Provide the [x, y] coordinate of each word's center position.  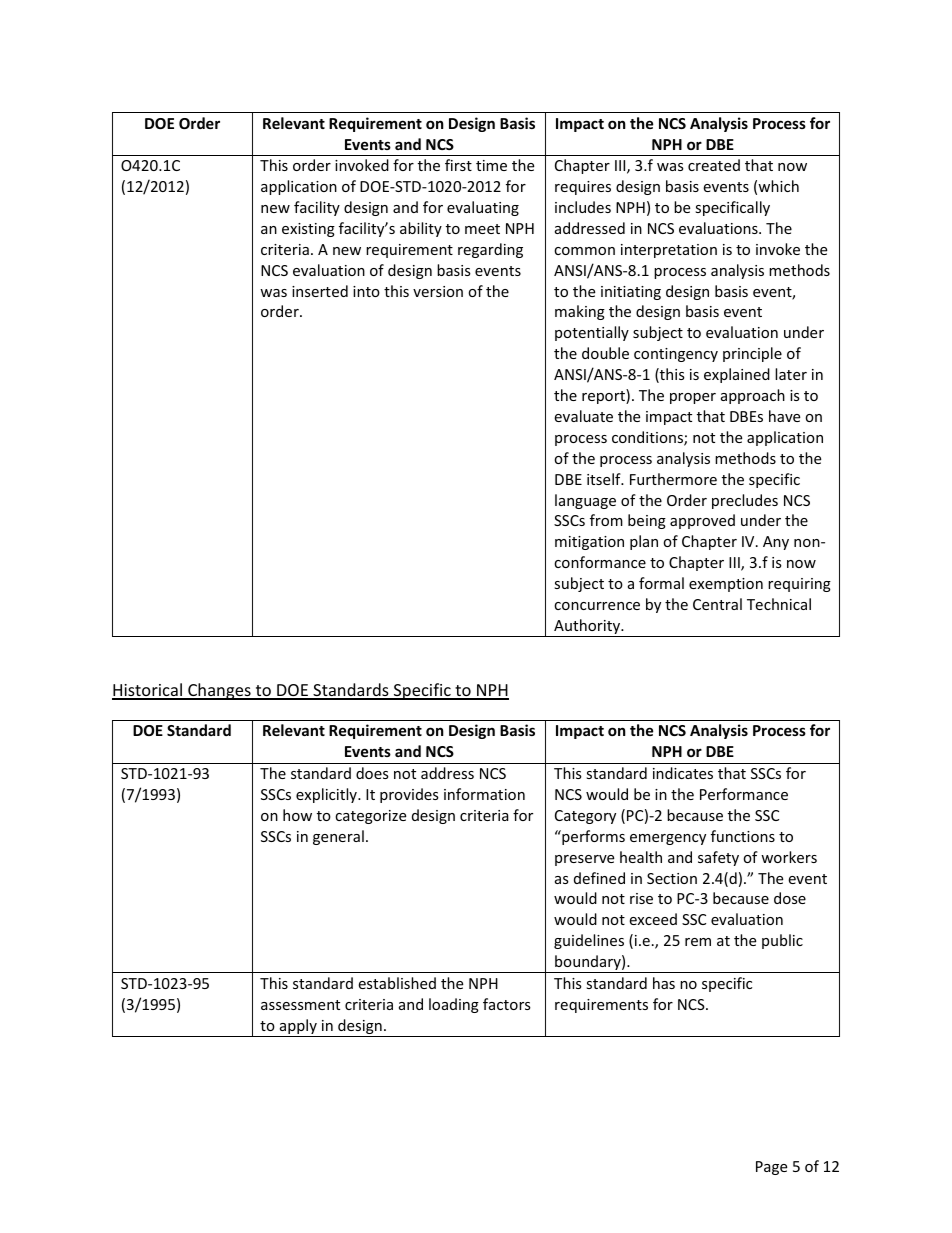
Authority [587, 628]
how [297, 815]
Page [771, 1168]
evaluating [483, 208]
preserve [584, 860]
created [714, 165]
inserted [320, 291]
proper [693, 398]
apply [298, 1028]
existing [308, 230]
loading [454, 1005]
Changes [219, 691]
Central [717, 604]
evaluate [583, 416]
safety [718, 858]
